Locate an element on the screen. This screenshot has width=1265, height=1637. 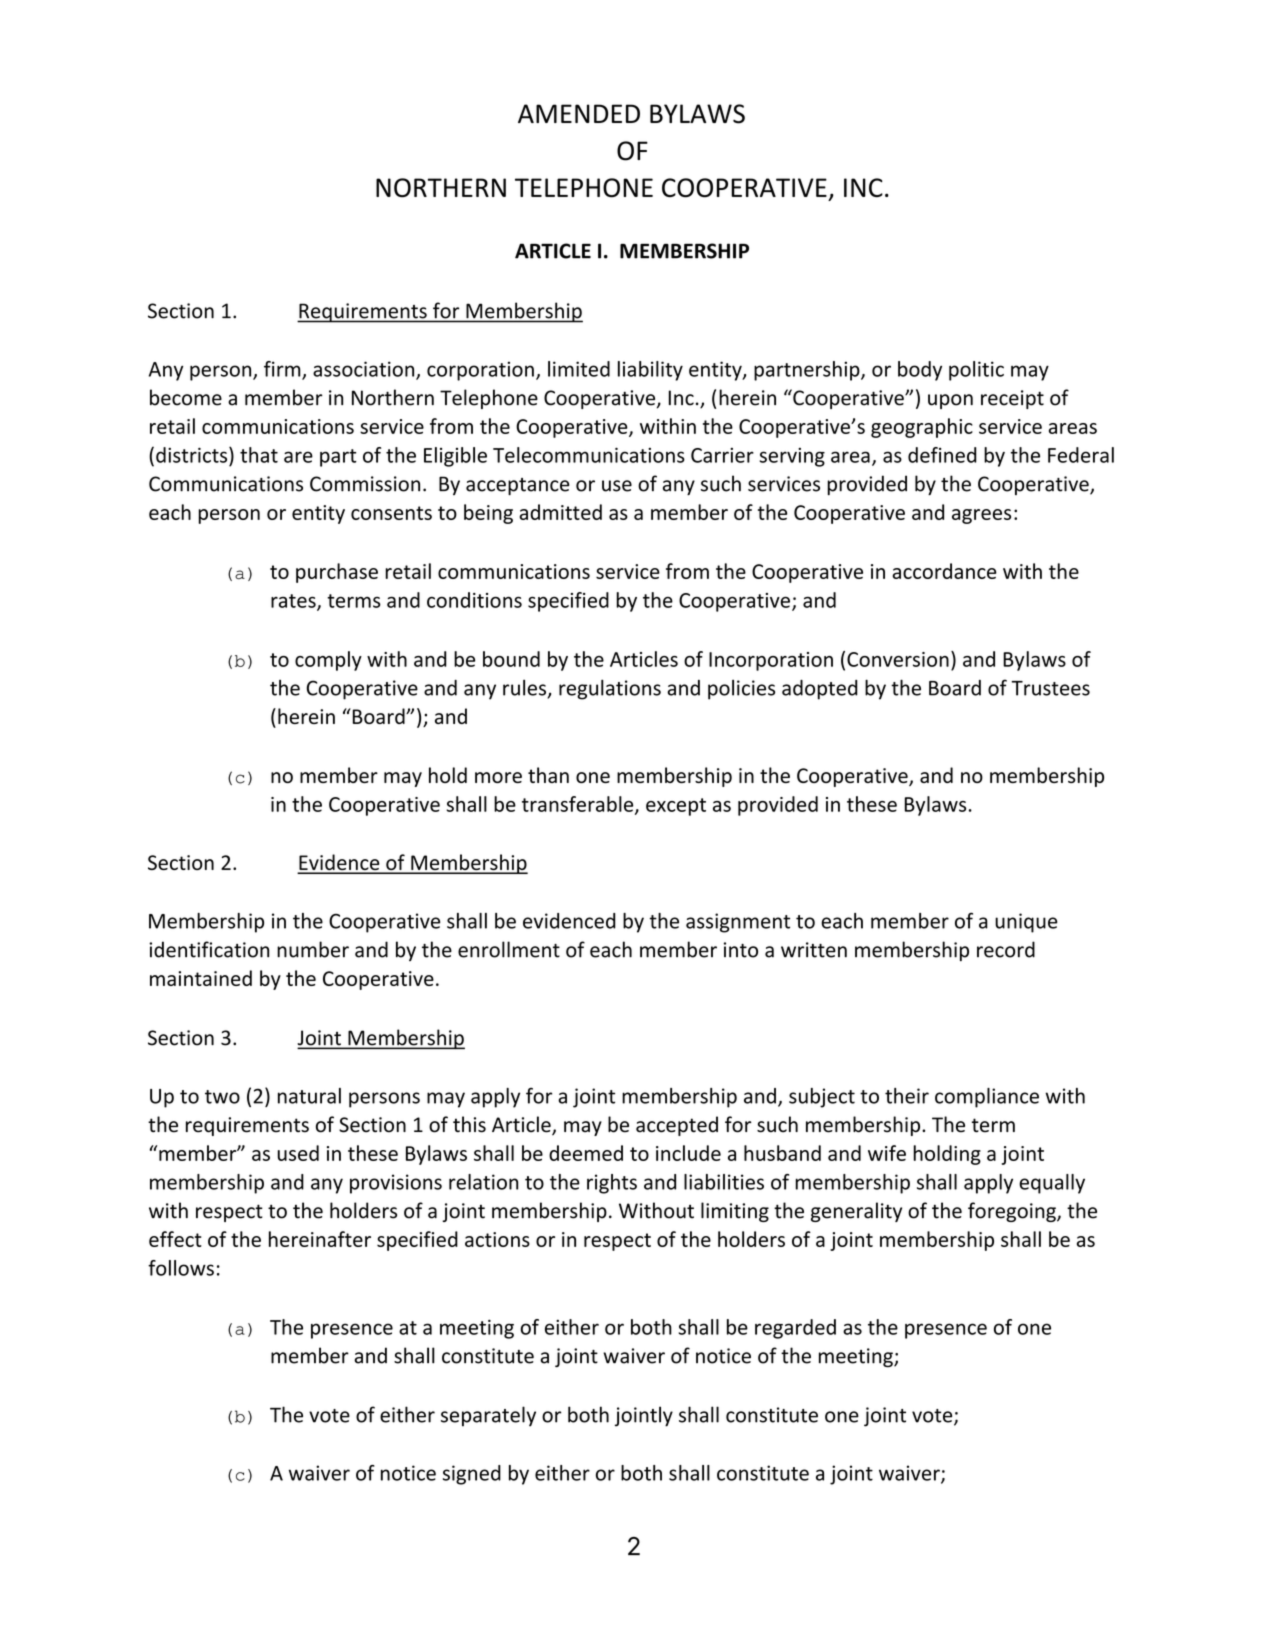
used is located at coordinates (298, 1153).
